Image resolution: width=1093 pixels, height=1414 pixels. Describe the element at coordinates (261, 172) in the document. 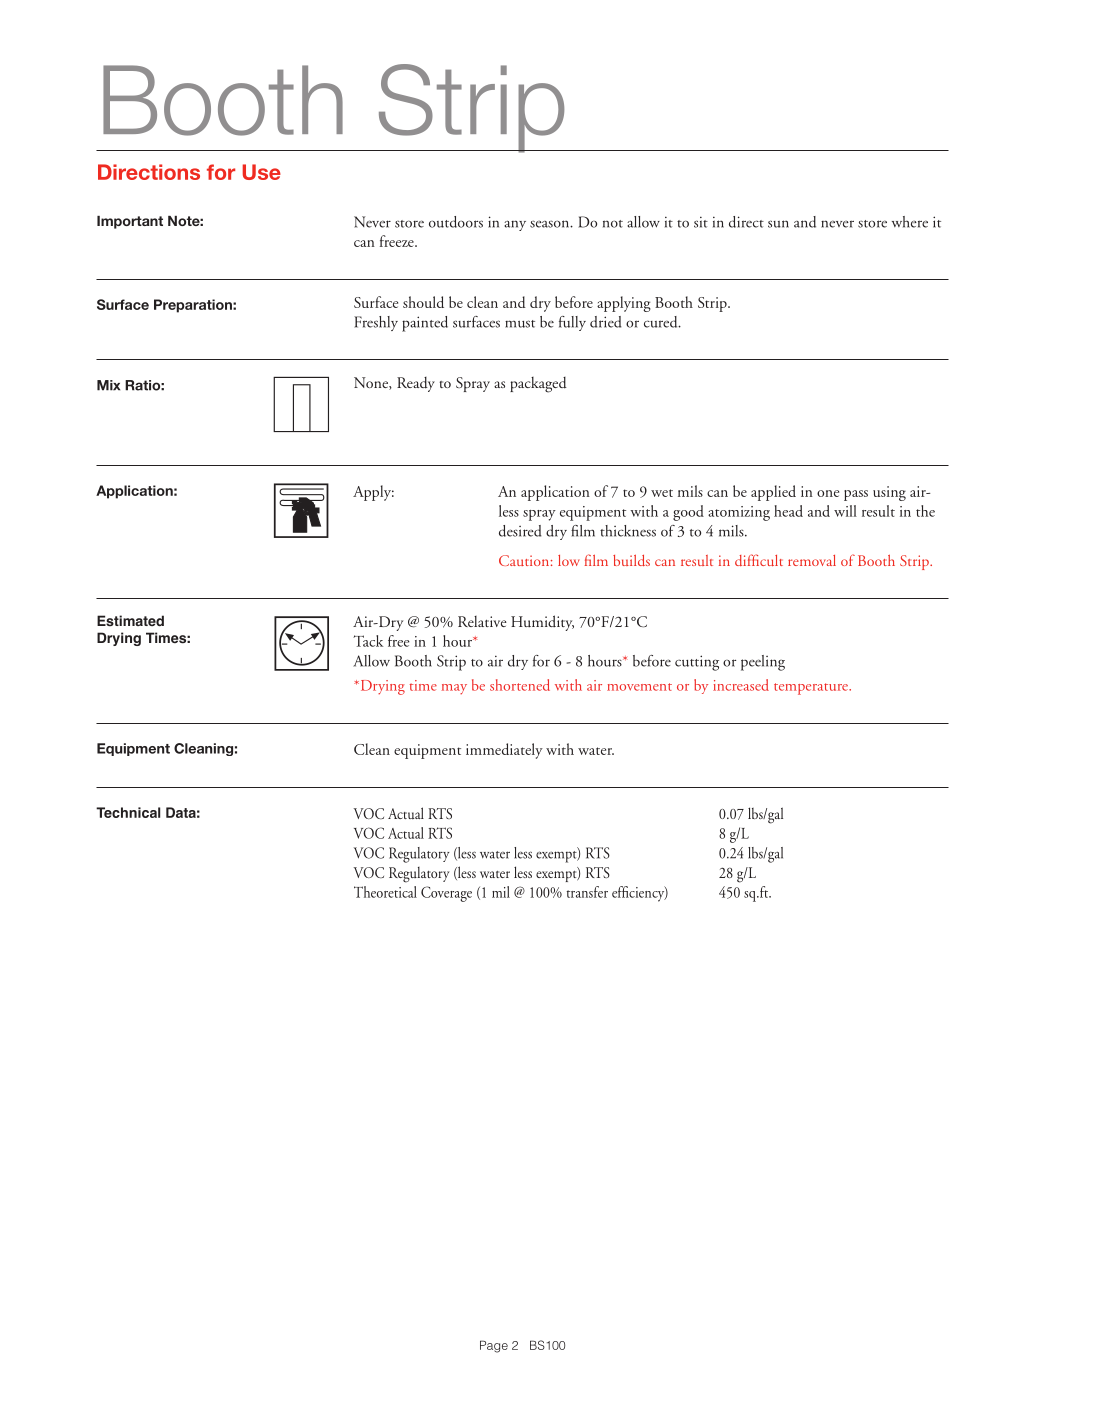

I see `Use` at that location.
